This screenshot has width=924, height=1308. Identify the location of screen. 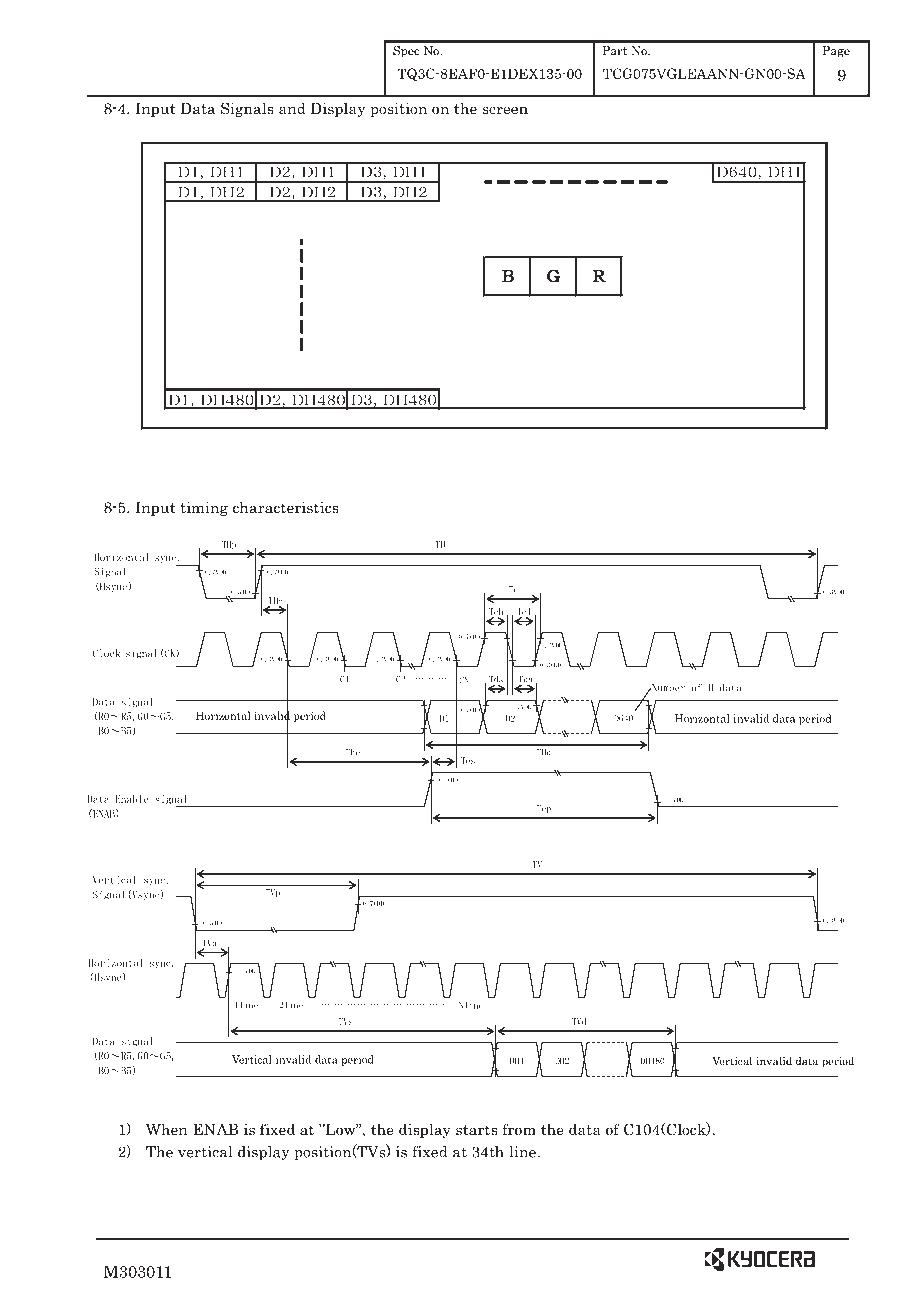
(505, 110).
